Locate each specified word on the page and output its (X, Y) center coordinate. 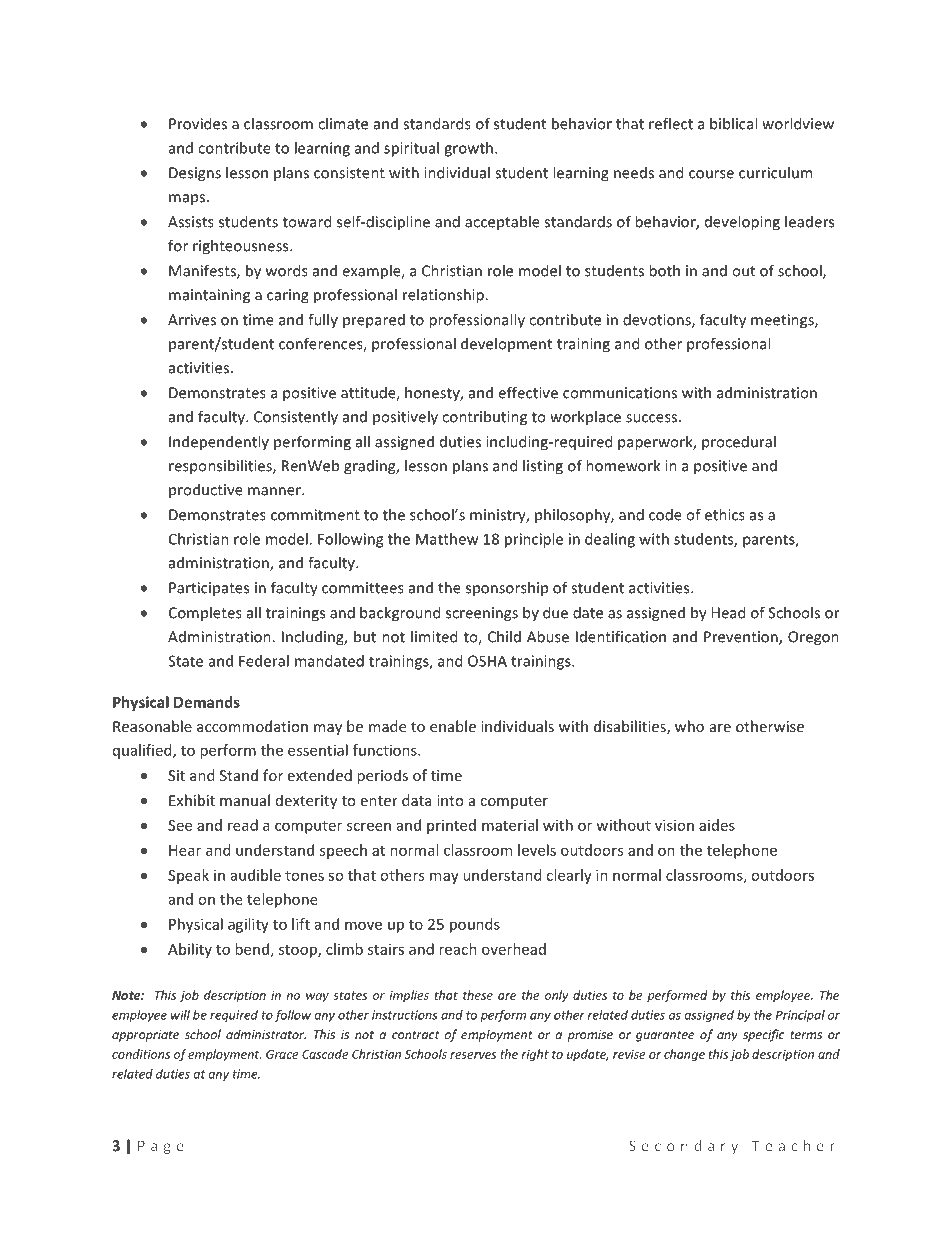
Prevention (742, 638)
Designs (195, 174)
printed (451, 826)
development (506, 344)
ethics (725, 514)
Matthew (447, 539)
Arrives (192, 320)
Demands (207, 702)
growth (468, 149)
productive (206, 490)
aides (717, 825)
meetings (783, 321)
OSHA (487, 661)
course (711, 174)
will (180, 1015)
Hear (185, 850)
